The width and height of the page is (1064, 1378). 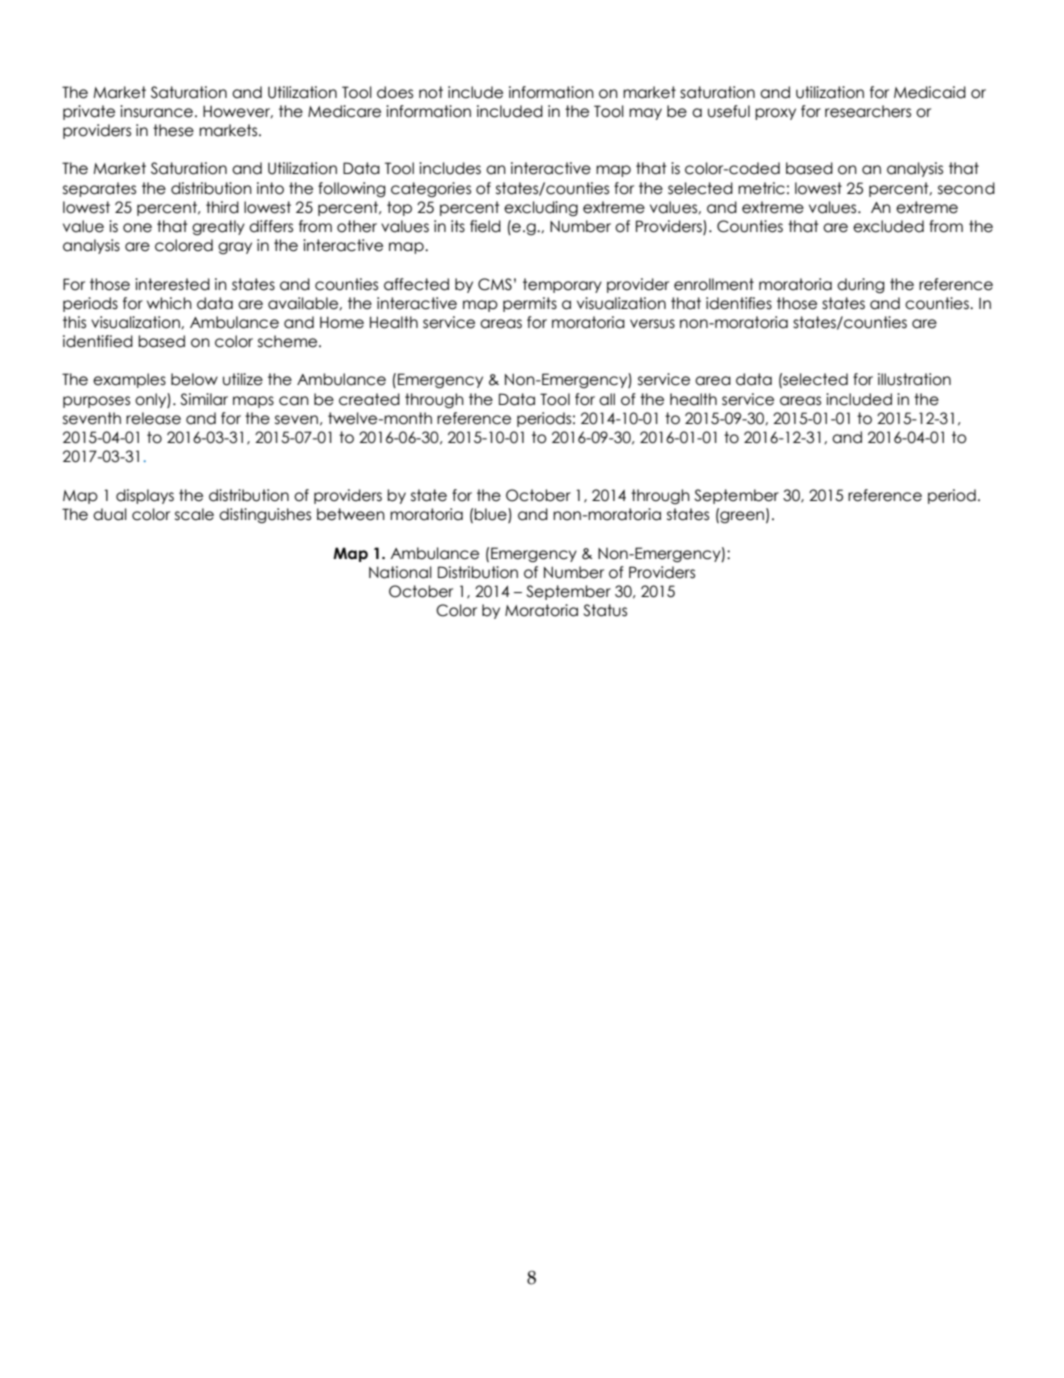 I want to click on illustration, so click(x=914, y=379).
